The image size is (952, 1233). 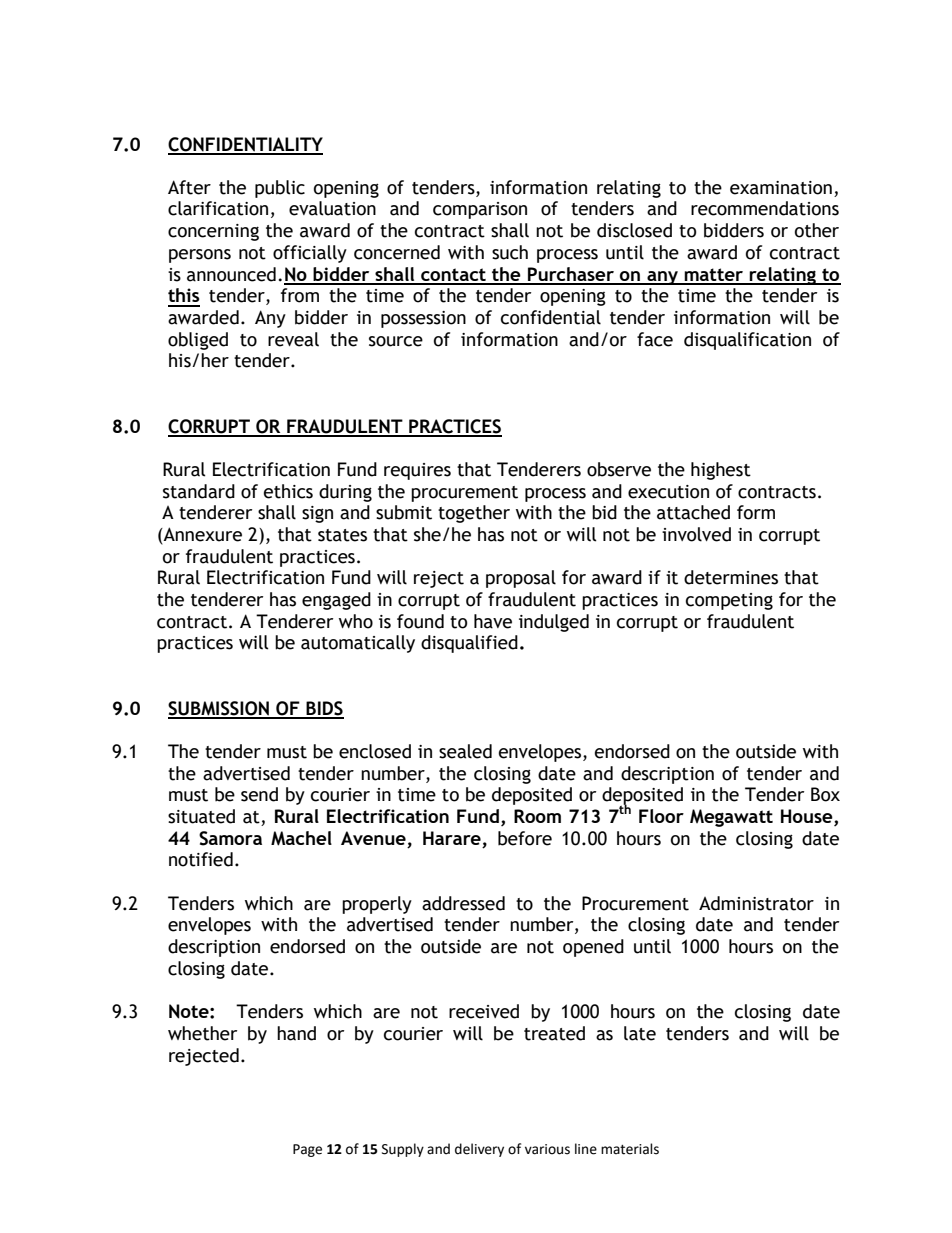 I want to click on recommendations, so click(x=765, y=208).
